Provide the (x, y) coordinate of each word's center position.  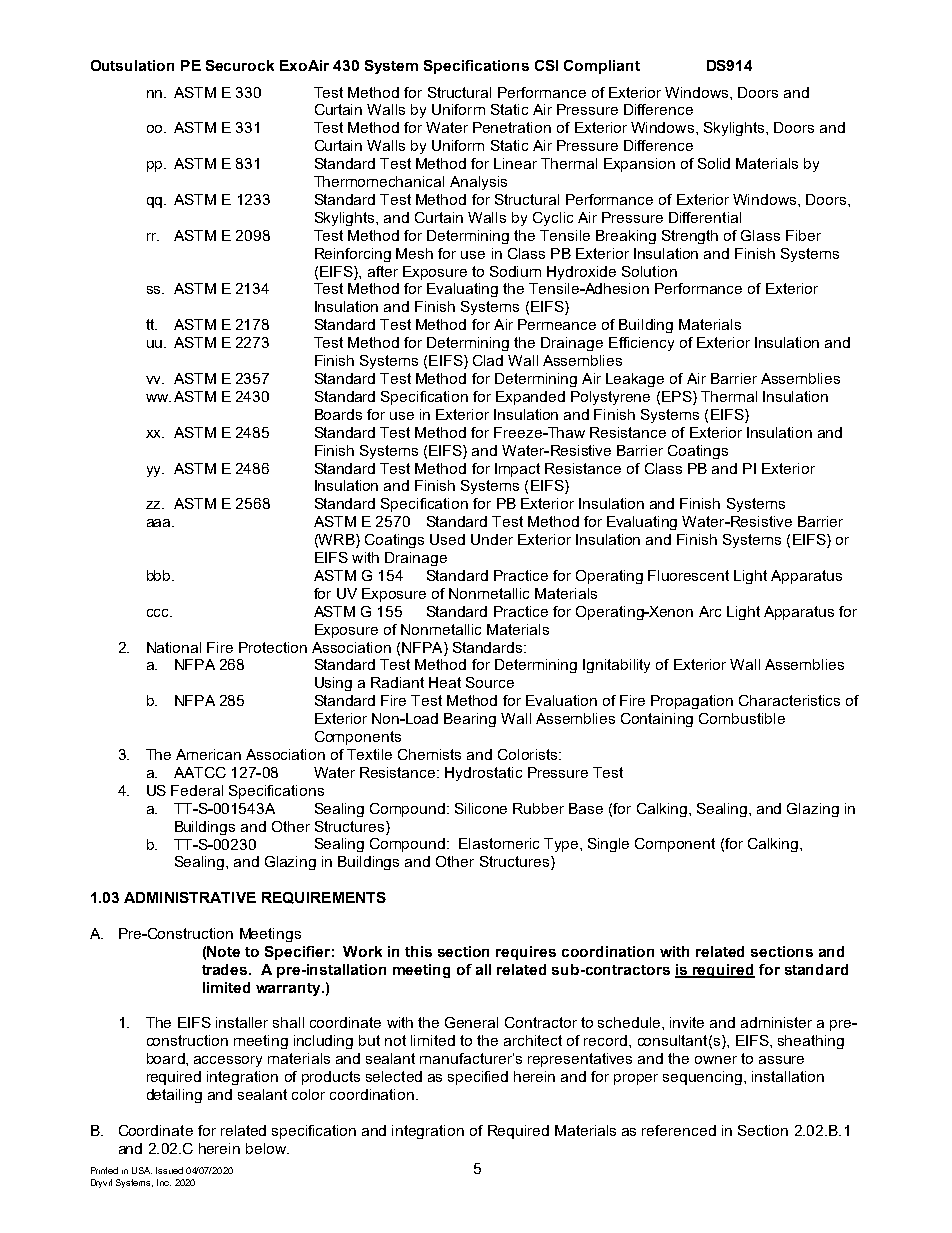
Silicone (481, 808)
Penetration (512, 127)
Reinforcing (353, 255)
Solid (714, 163)
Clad (488, 360)
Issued (169, 1170)
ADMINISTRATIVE (190, 897)
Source (490, 682)
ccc (159, 613)
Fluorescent (688, 575)
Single (608, 845)
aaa (160, 523)
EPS (678, 398)
